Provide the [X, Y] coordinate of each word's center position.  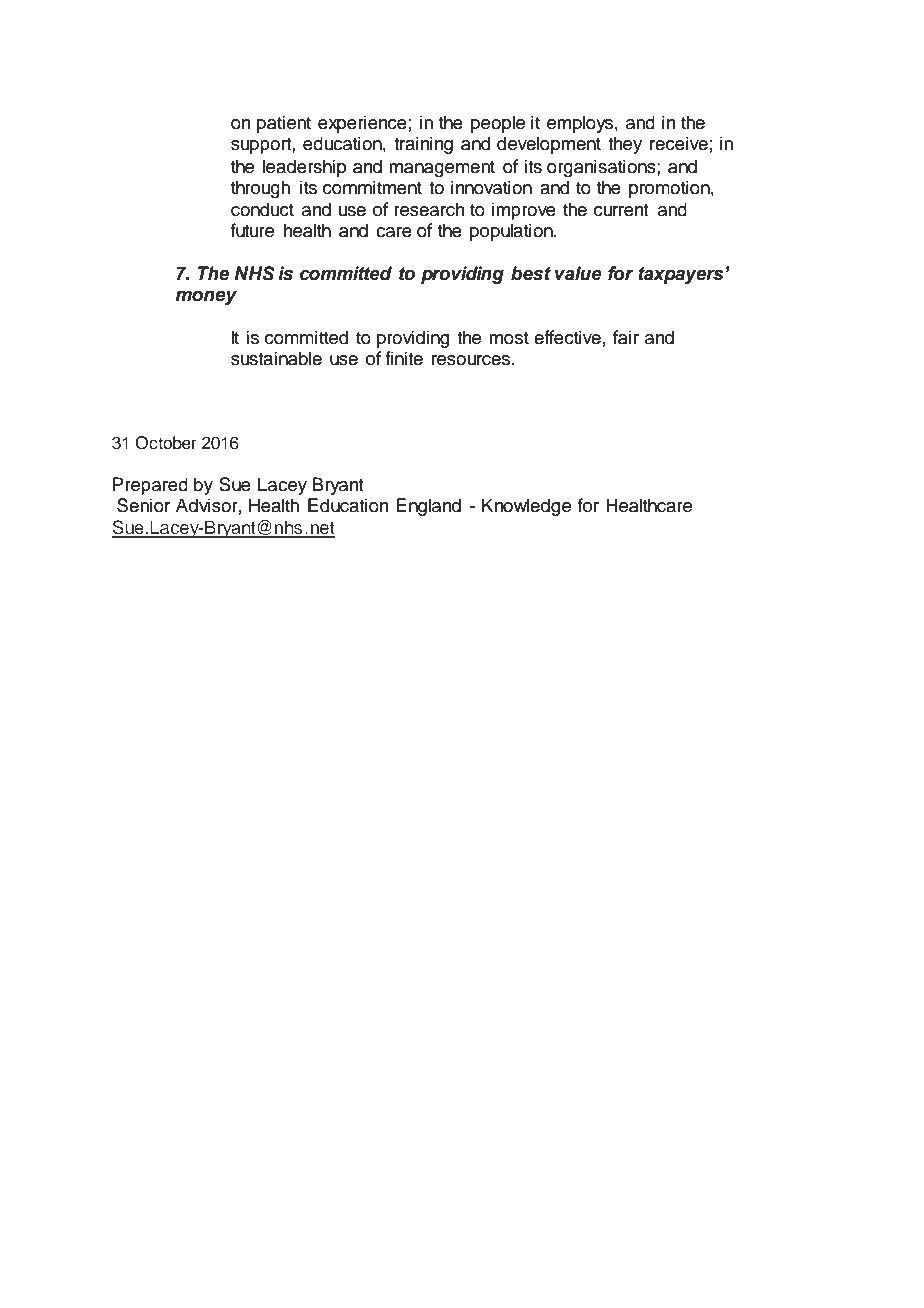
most [509, 338]
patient [284, 124]
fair [626, 337]
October [166, 443]
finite [404, 358]
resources [472, 360]
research [429, 209]
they [625, 145]
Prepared [150, 486]
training [423, 145]
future [252, 230]
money [206, 298]
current [621, 210]
